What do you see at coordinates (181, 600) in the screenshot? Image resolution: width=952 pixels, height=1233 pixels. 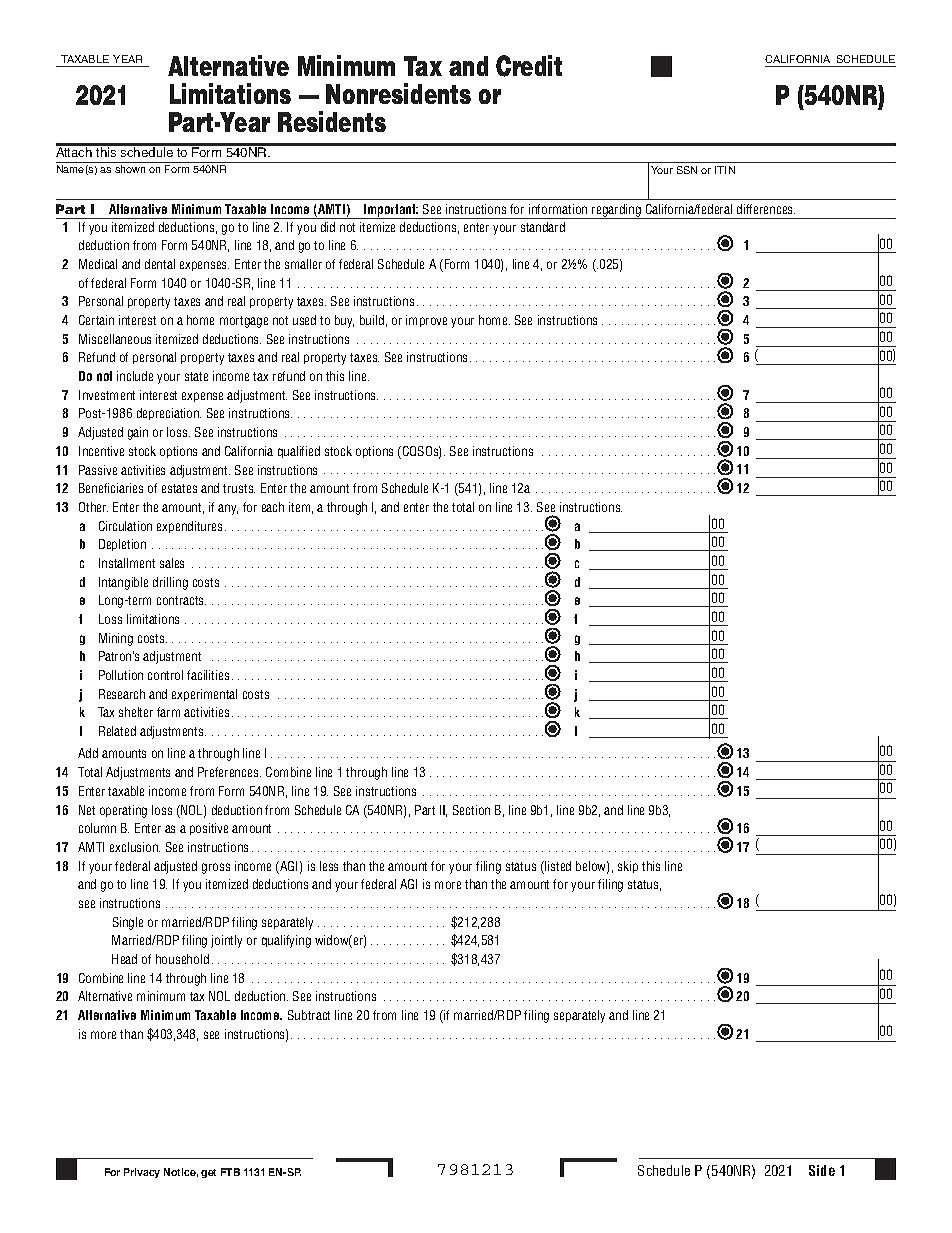 I see `contracts` at bounding box center [181, 600].
